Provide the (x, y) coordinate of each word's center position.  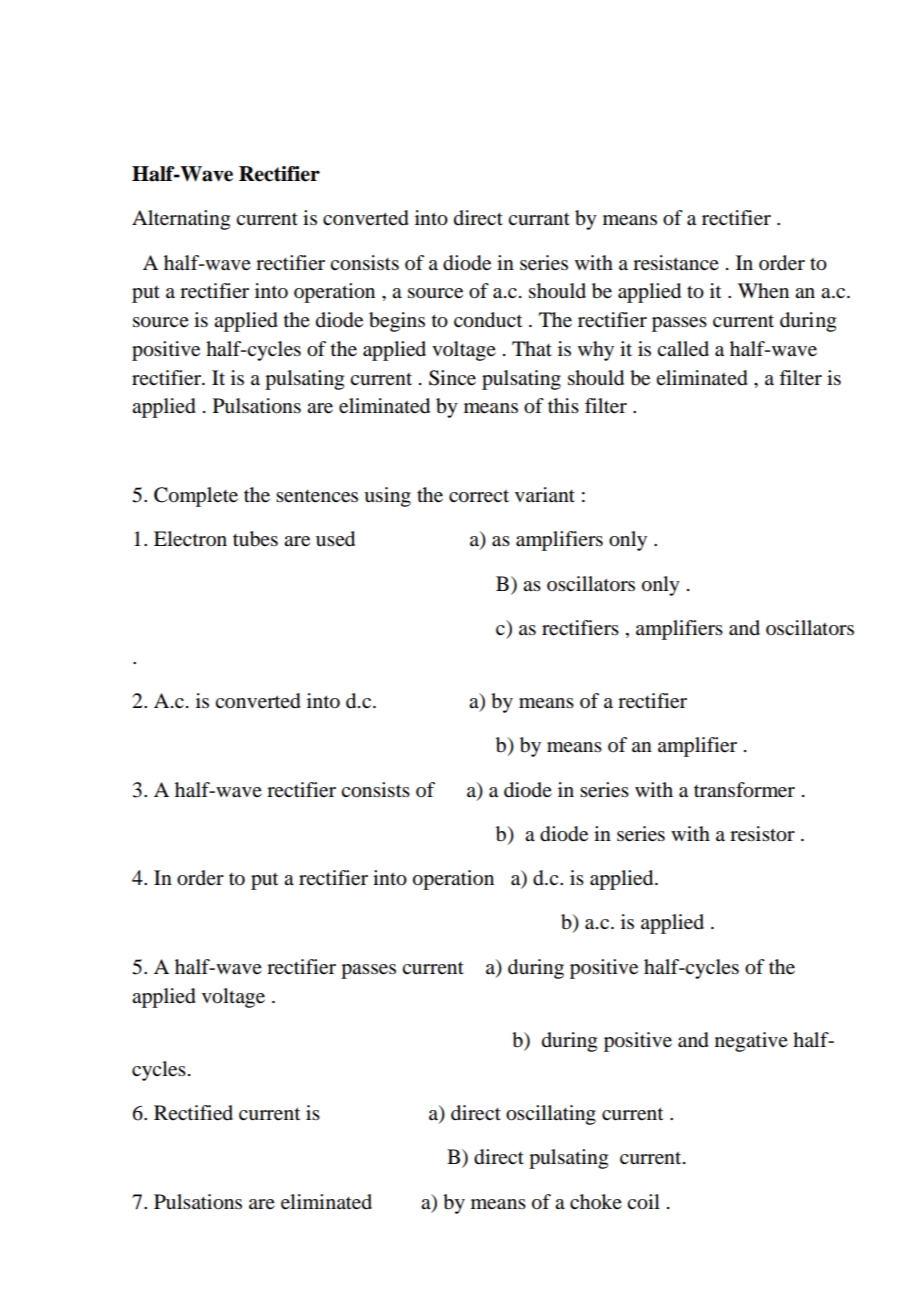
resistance (676, 263)
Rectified (193, 1113)
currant (539, 219)
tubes (255, 539)
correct (479, 496)
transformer (744, 790)
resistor (762, 834)
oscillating (551, 1115)
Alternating (181, 220)
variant (545, 494)
